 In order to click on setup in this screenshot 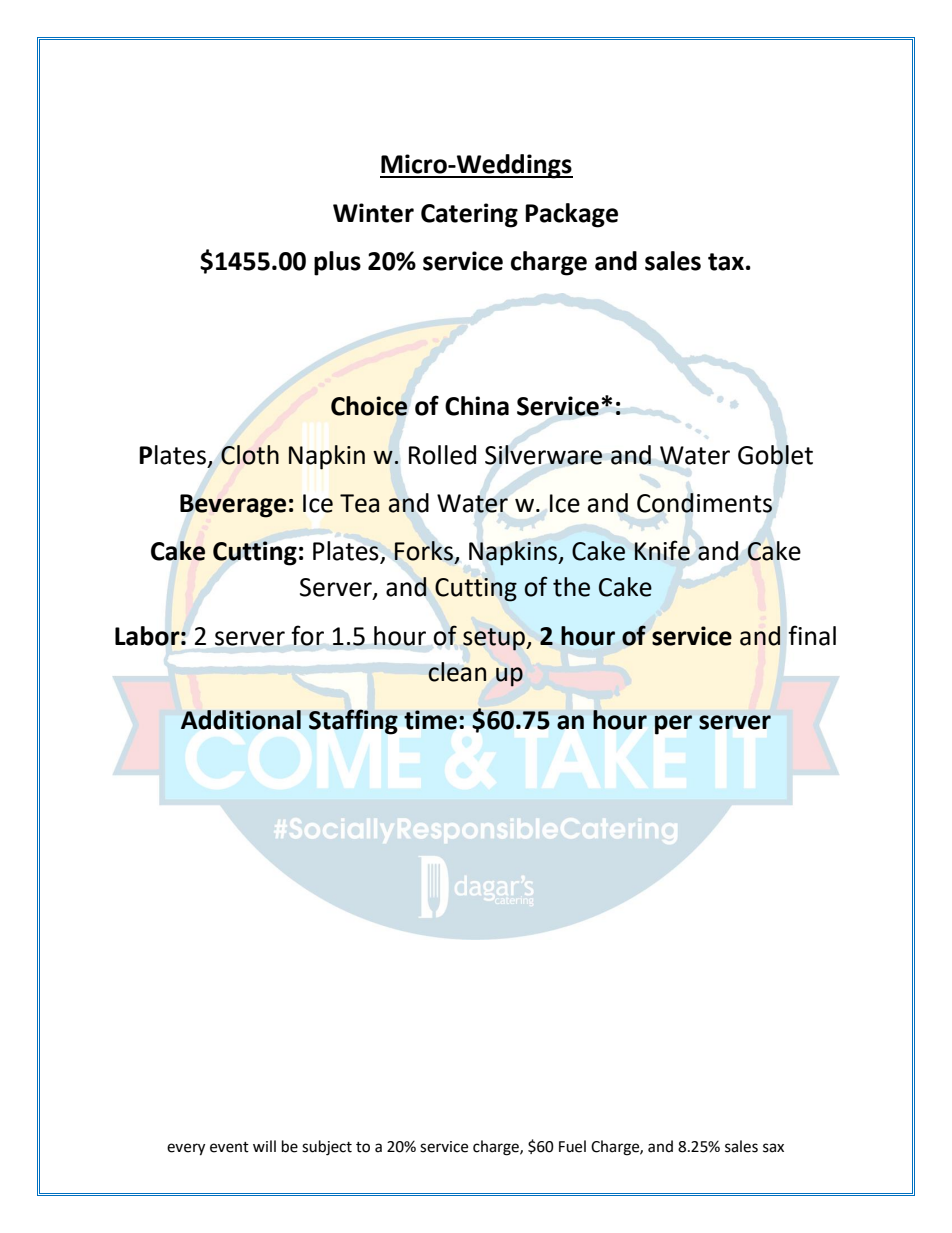, I will do `click(495, 639)`.
